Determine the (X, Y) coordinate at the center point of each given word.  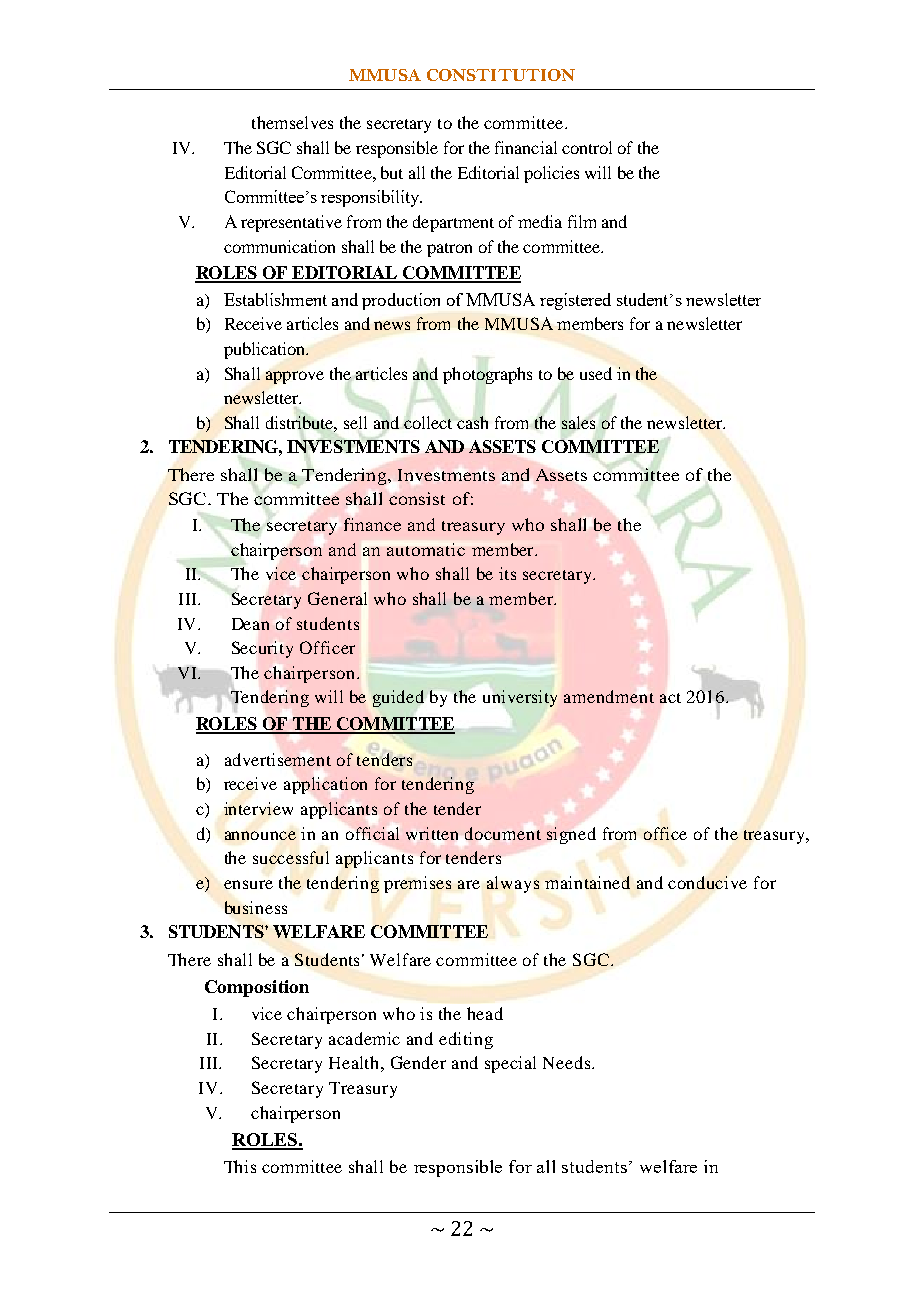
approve (295, 377)
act (670, 698)
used (596, 373)
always (513, 884)
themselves (292, 122)
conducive (707, 882)
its (507, 573)
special (510, 1064)
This (240, 1166)
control (587, 147)
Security (262, 649)
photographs (487, 375)
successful (291, 857)
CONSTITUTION (501, 75)
